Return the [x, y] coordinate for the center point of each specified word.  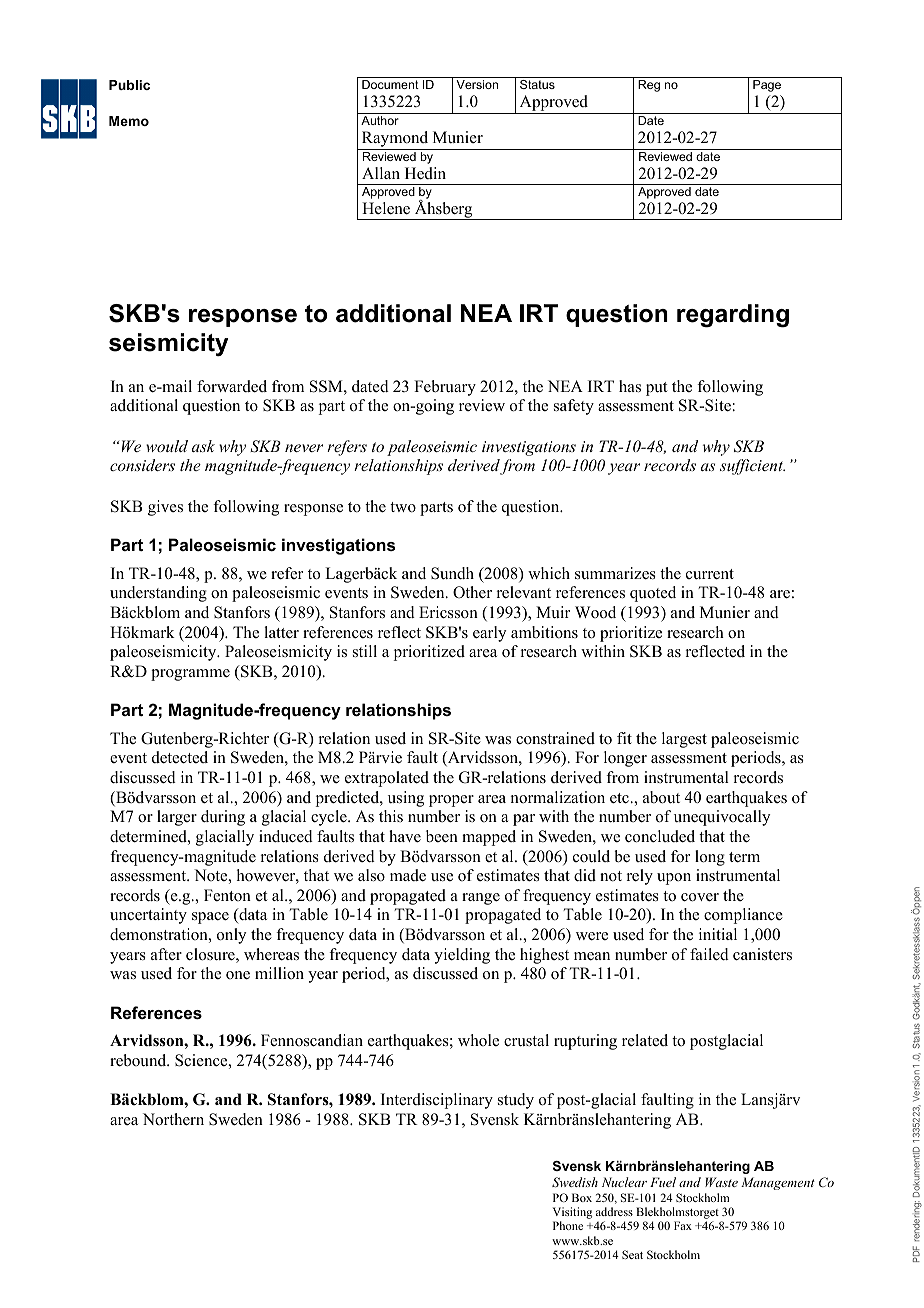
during [223, 818]
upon [674, 879]
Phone [568, 1225]
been [442, 836]
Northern [173, 1119]
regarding [733, 316]
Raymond [395, 140]
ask [203, 446]
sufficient [752, 467]
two [403, 507]
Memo [129, 121]
